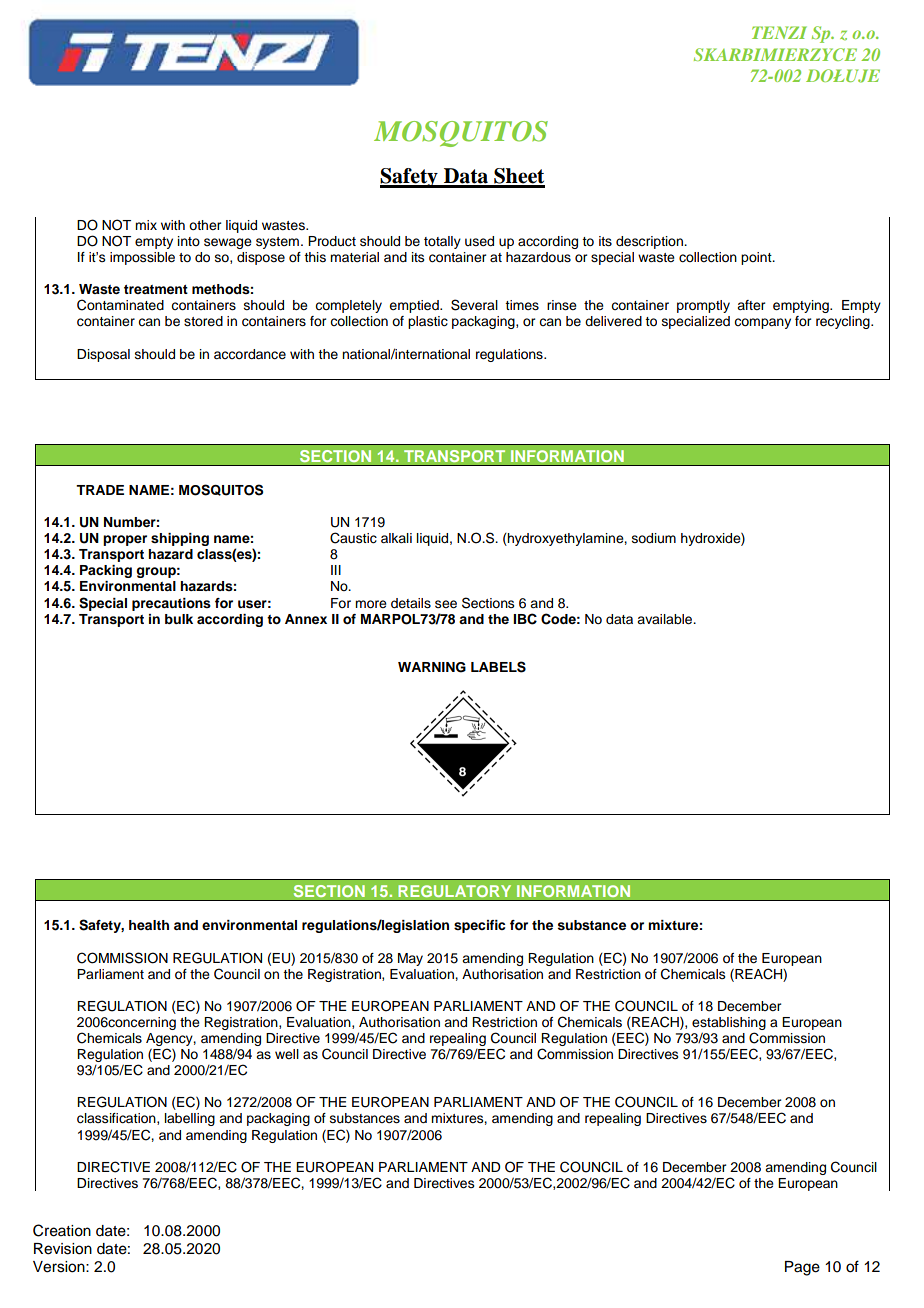 The image size is (924, 1308). I want to click on WARNING, so click(432, 667).
